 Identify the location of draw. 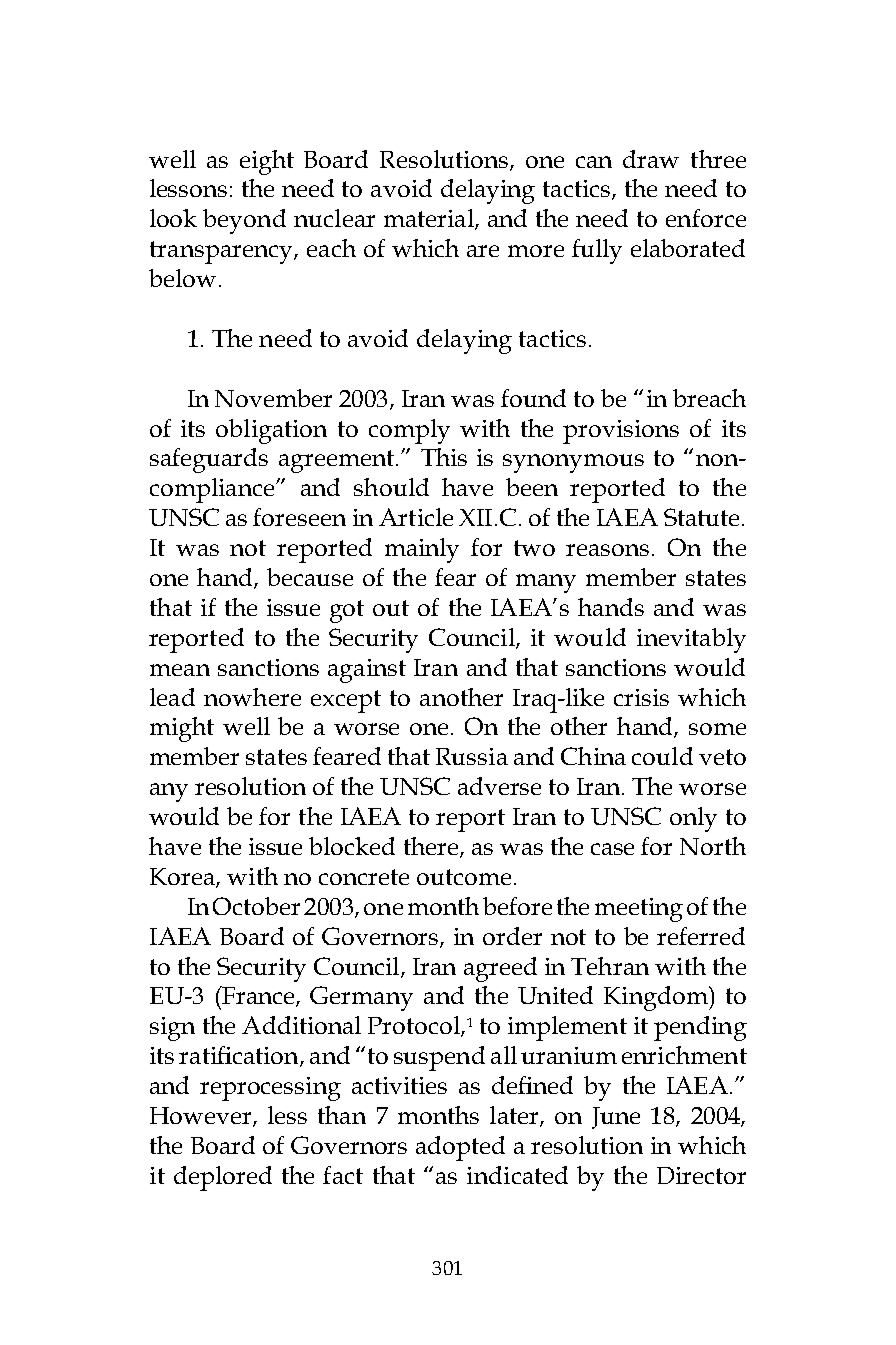
(651, 159).
